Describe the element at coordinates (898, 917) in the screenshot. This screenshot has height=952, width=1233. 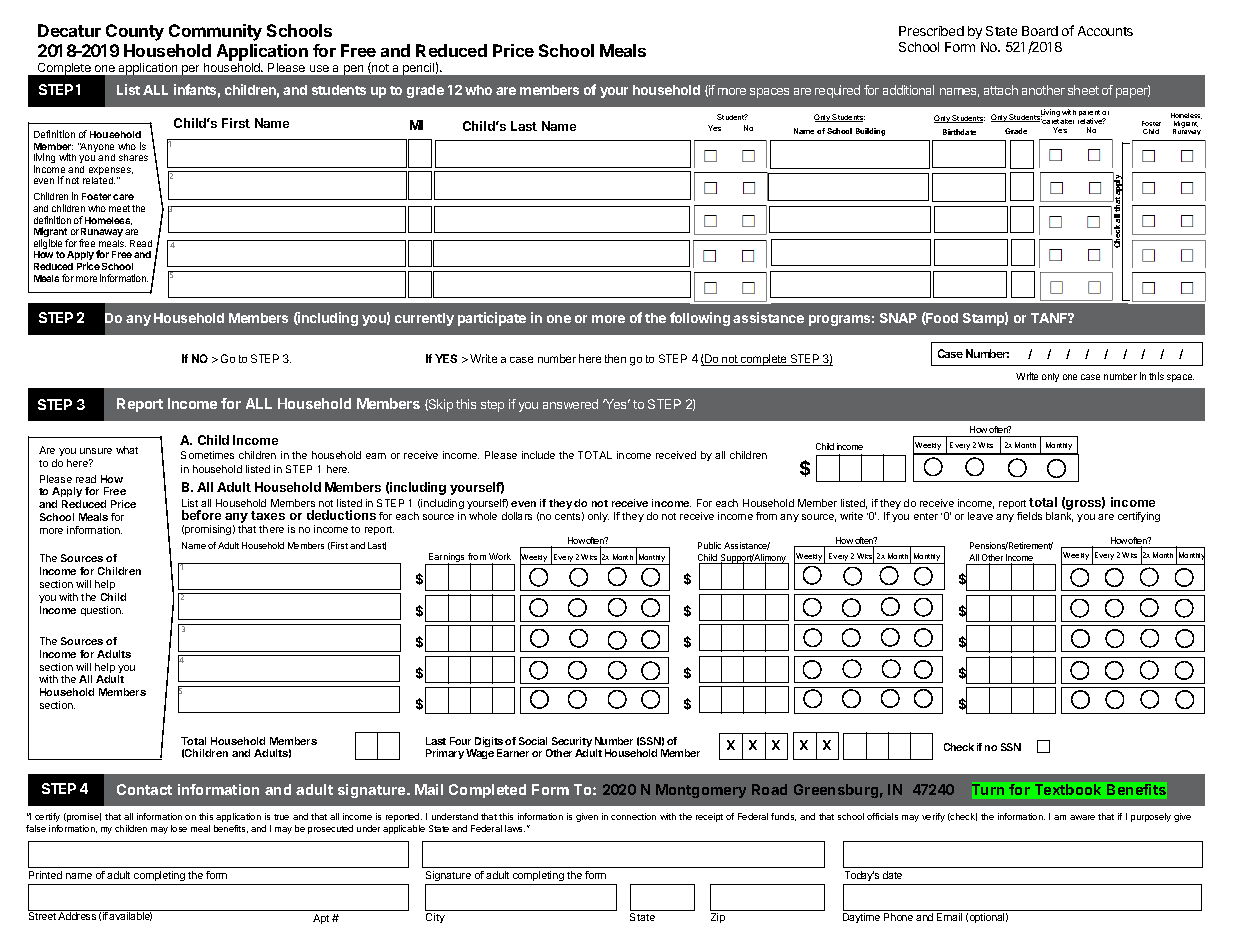
I see `Phone` at that location.
